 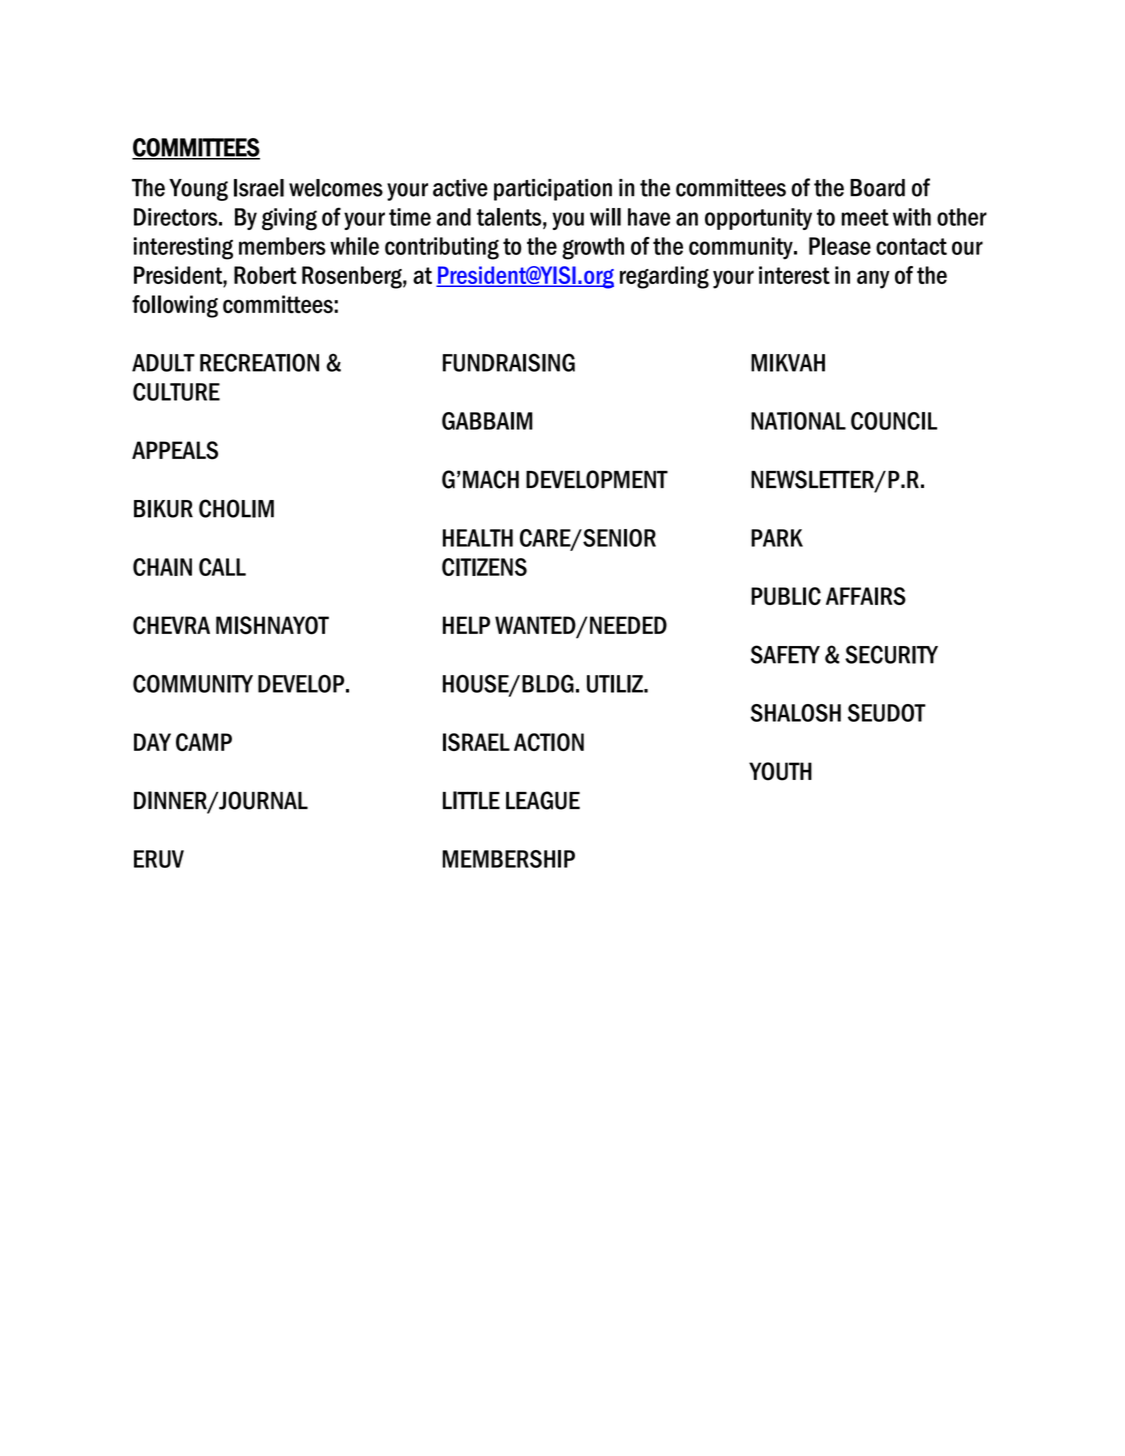 What do you see at coordinates (549, 742) in the image?
I see `ACTION` at bounding box center [549, 742].
